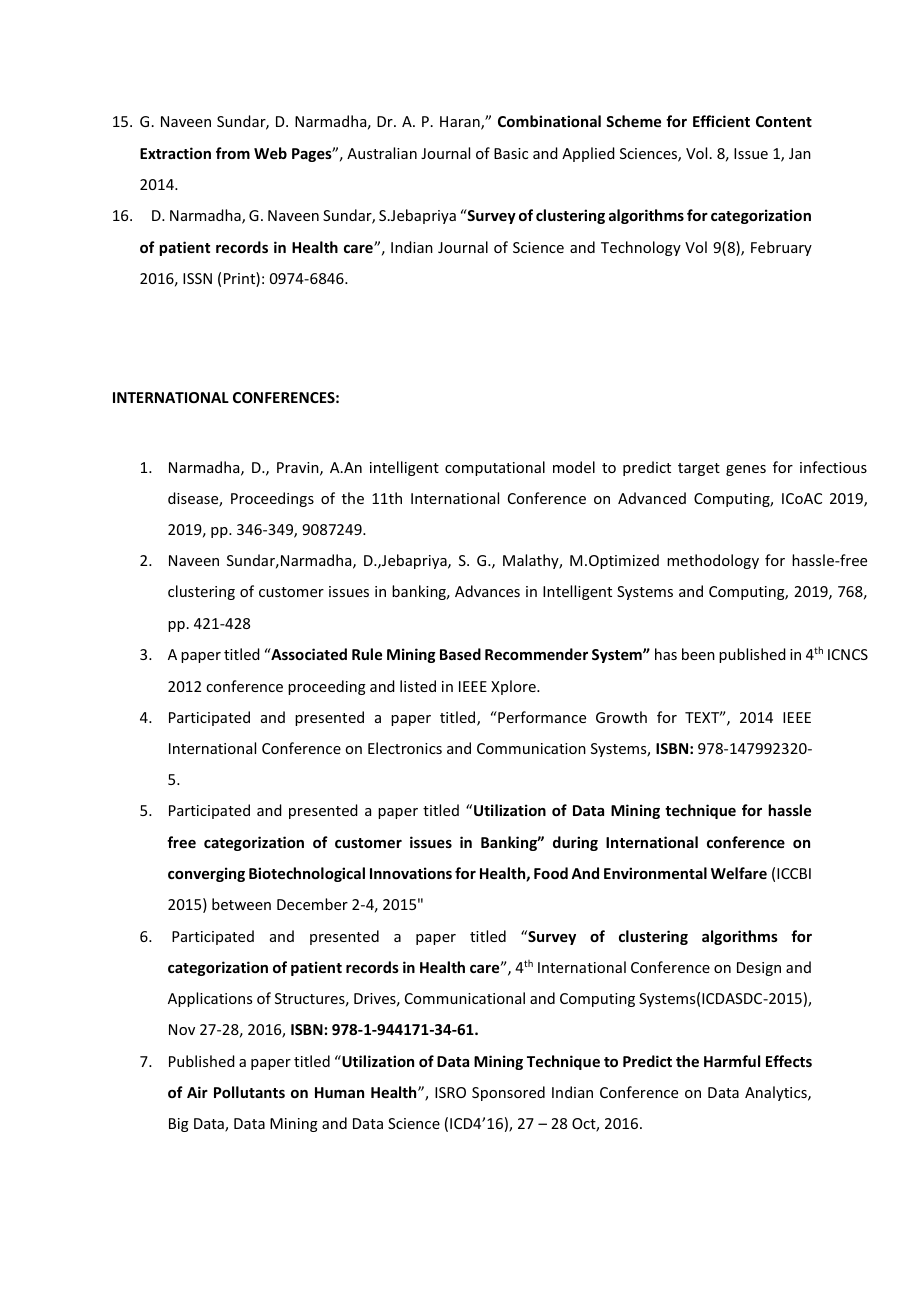 The width and height of the page is (924, 1307). Describe the element at coordinates (574, 467) in the page. I see `model` at that location.
